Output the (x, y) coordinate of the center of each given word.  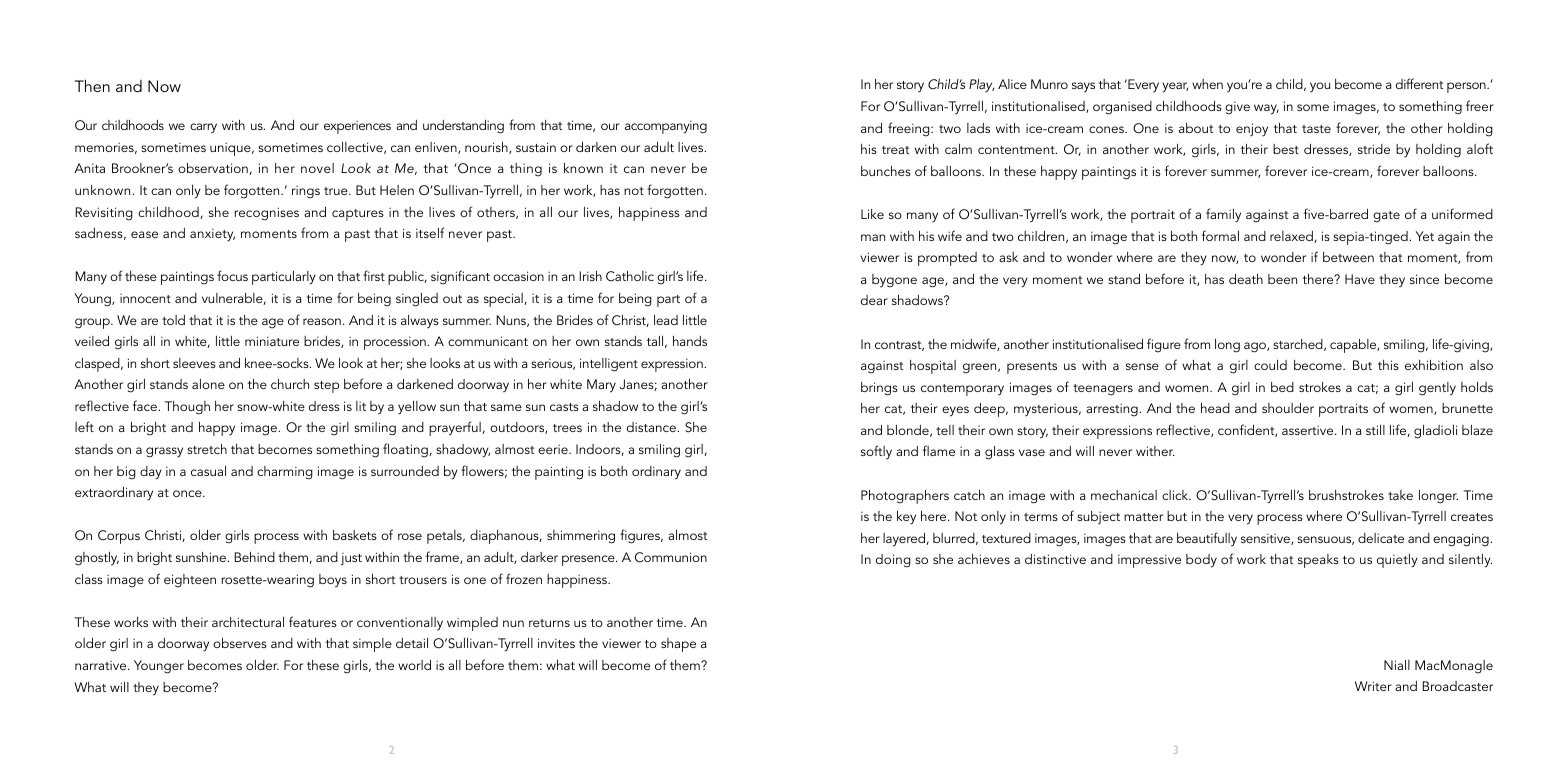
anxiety (212, 235)
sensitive (1266, 539)
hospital (933, 367)
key (906, 518)
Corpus (119, 537)
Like (872, 214)
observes (240, 643)
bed (1282, 387)
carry (203, 128)
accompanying (666, 127)
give (1237, 108)
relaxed (1292, 237)
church (290, 384)
